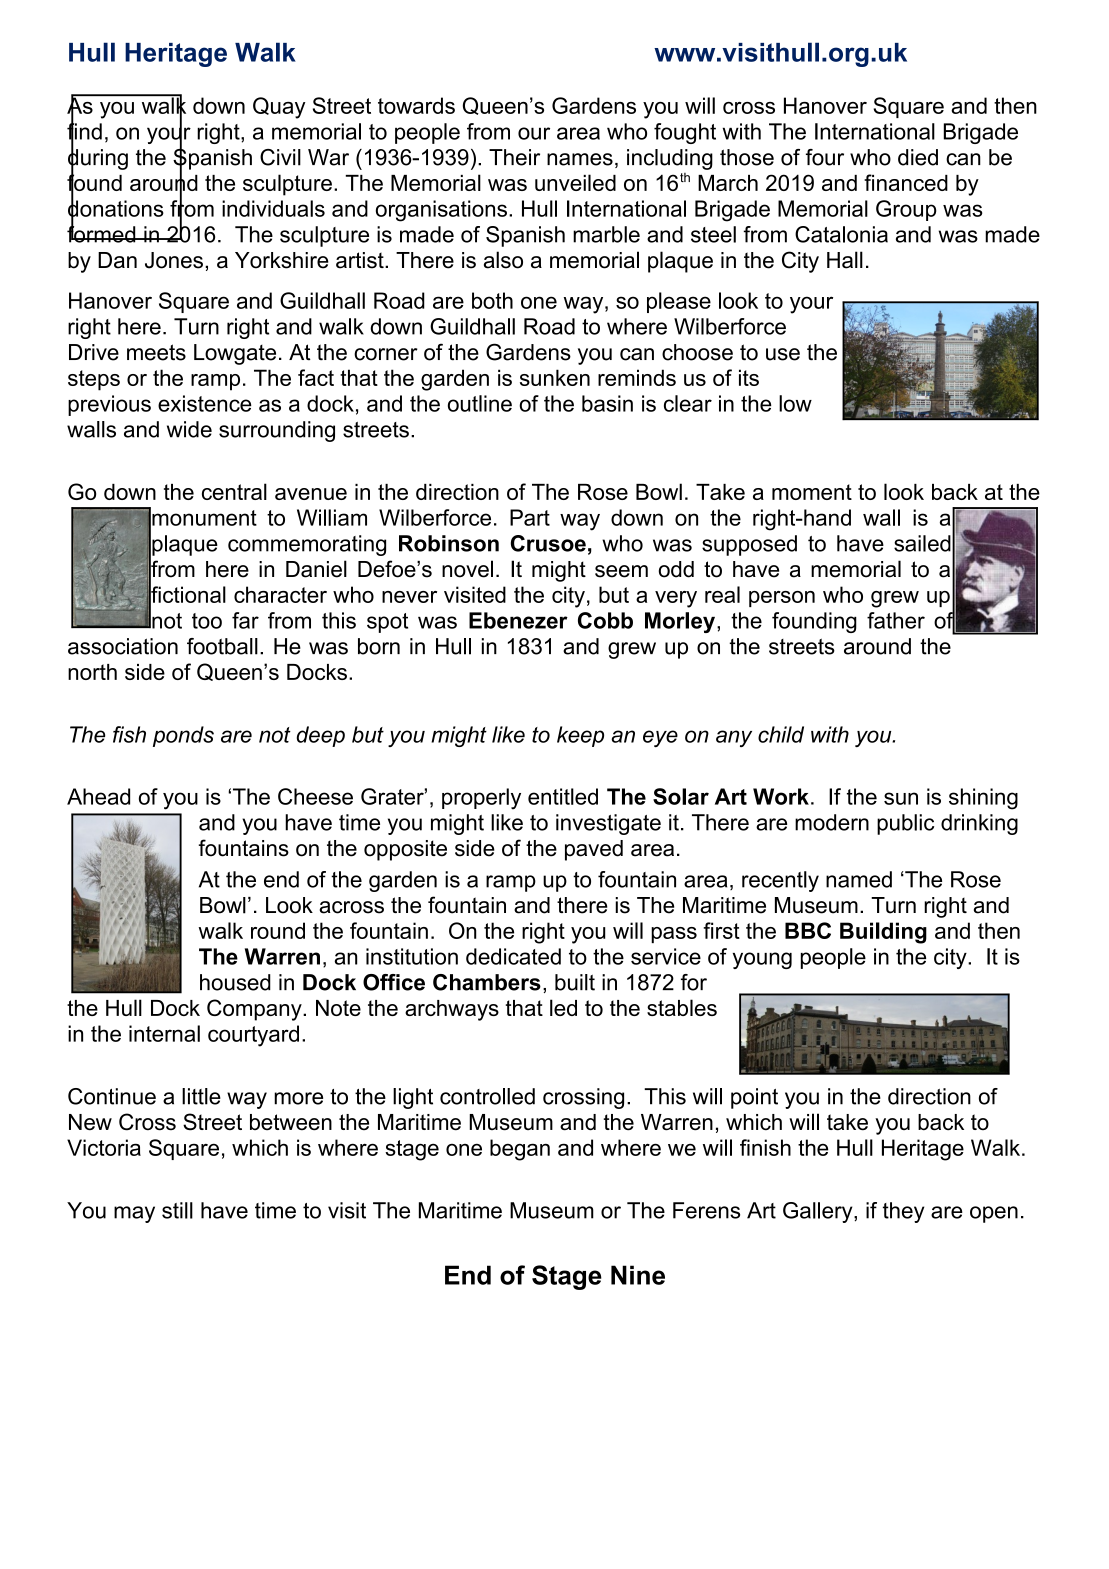 The image size is (1109, 1569). I want to click on father, so click(896, 620).
